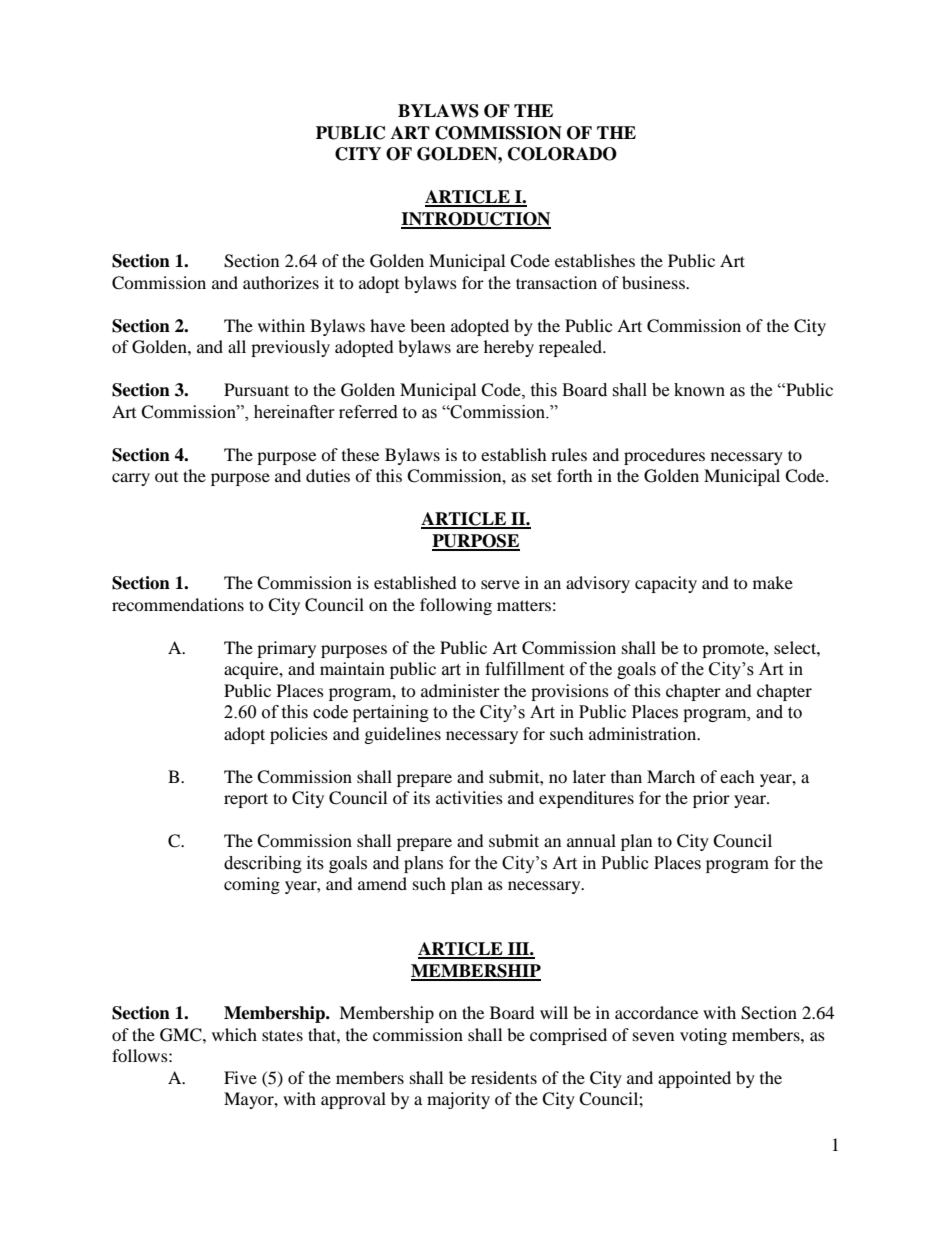  Describe the element at coordinates (773, 582) in the document. I see `make` at that location.
